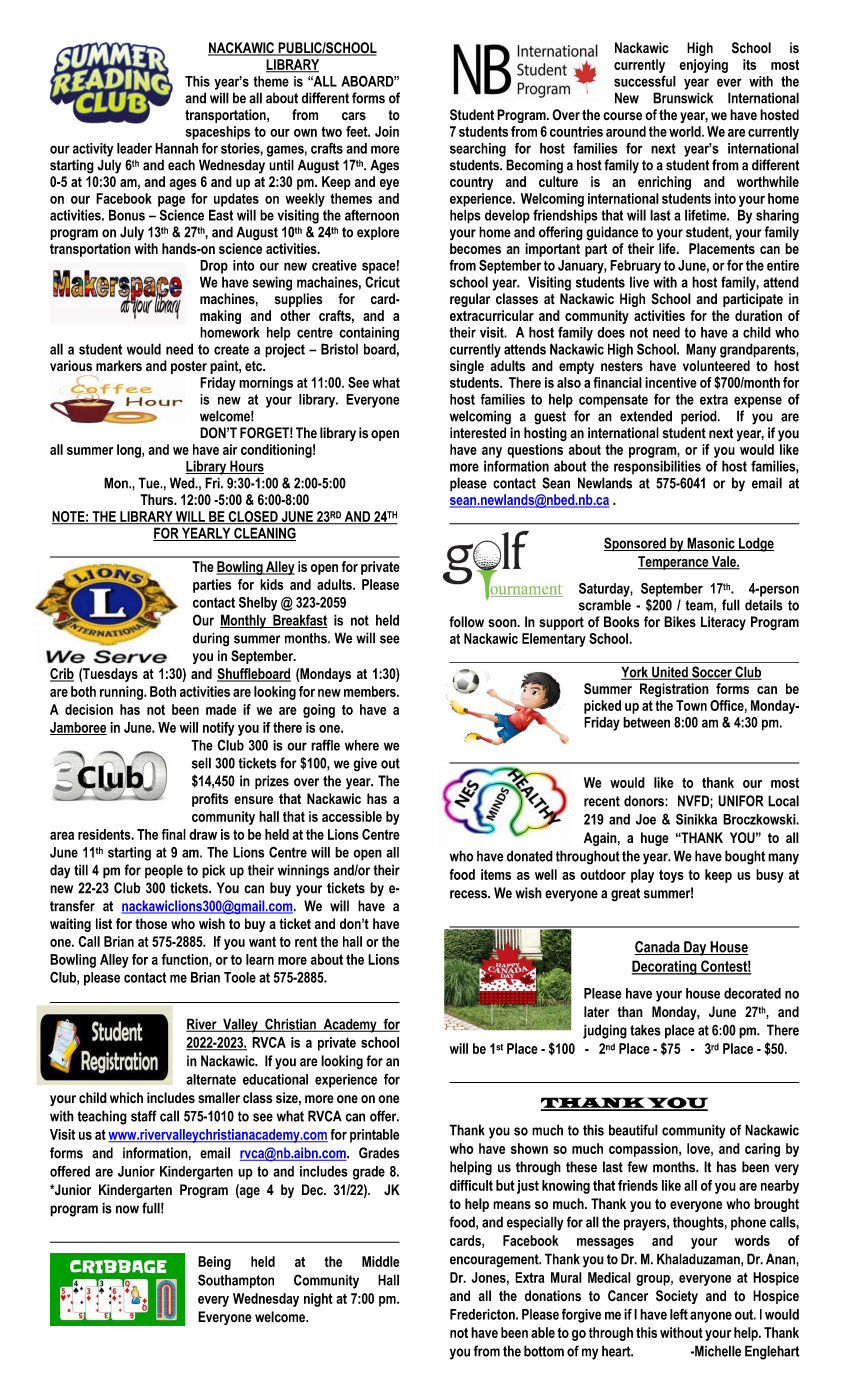  I want to click on anyone, so click(711, 1317).
